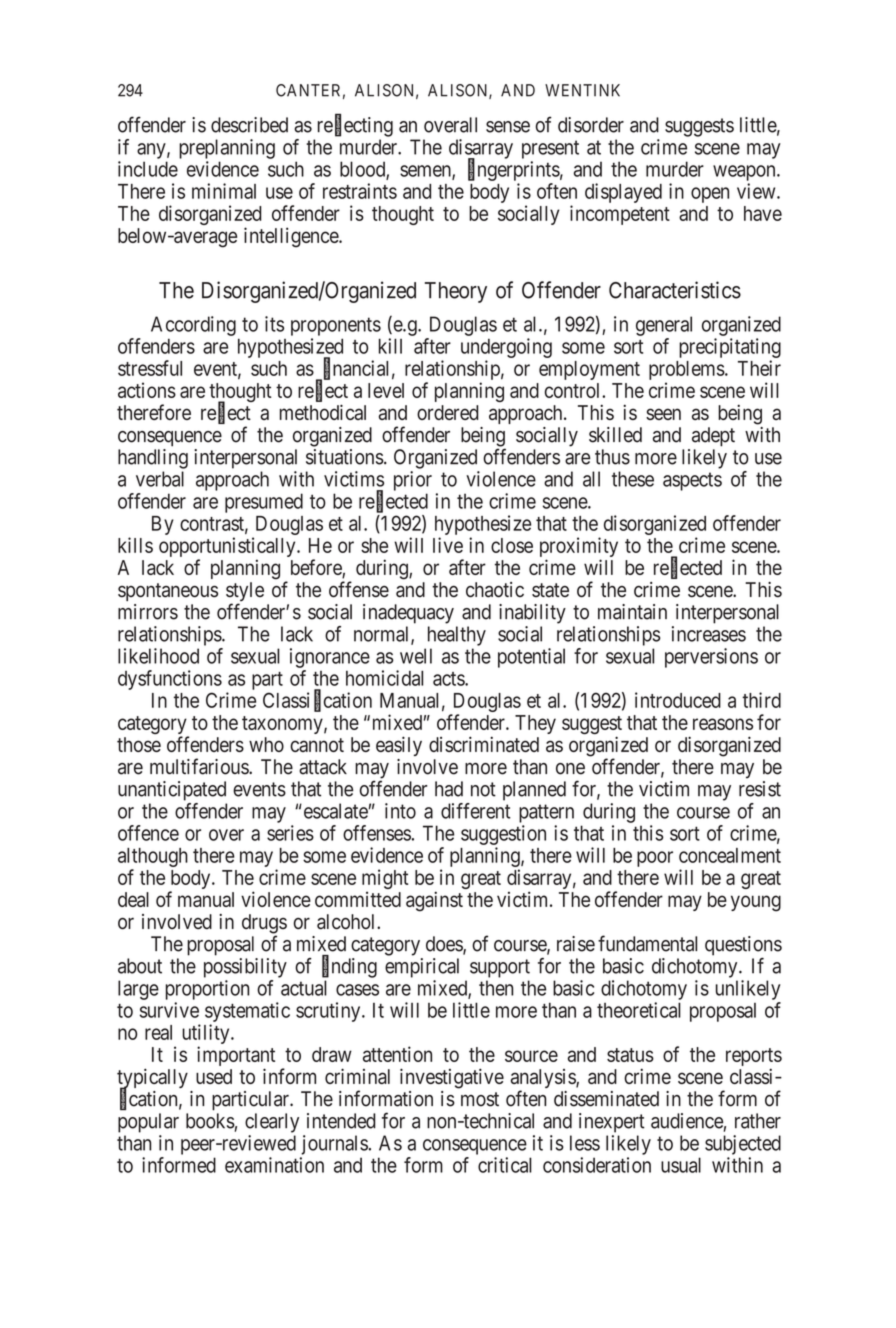  I want to click on poor, so click(655, 859).
